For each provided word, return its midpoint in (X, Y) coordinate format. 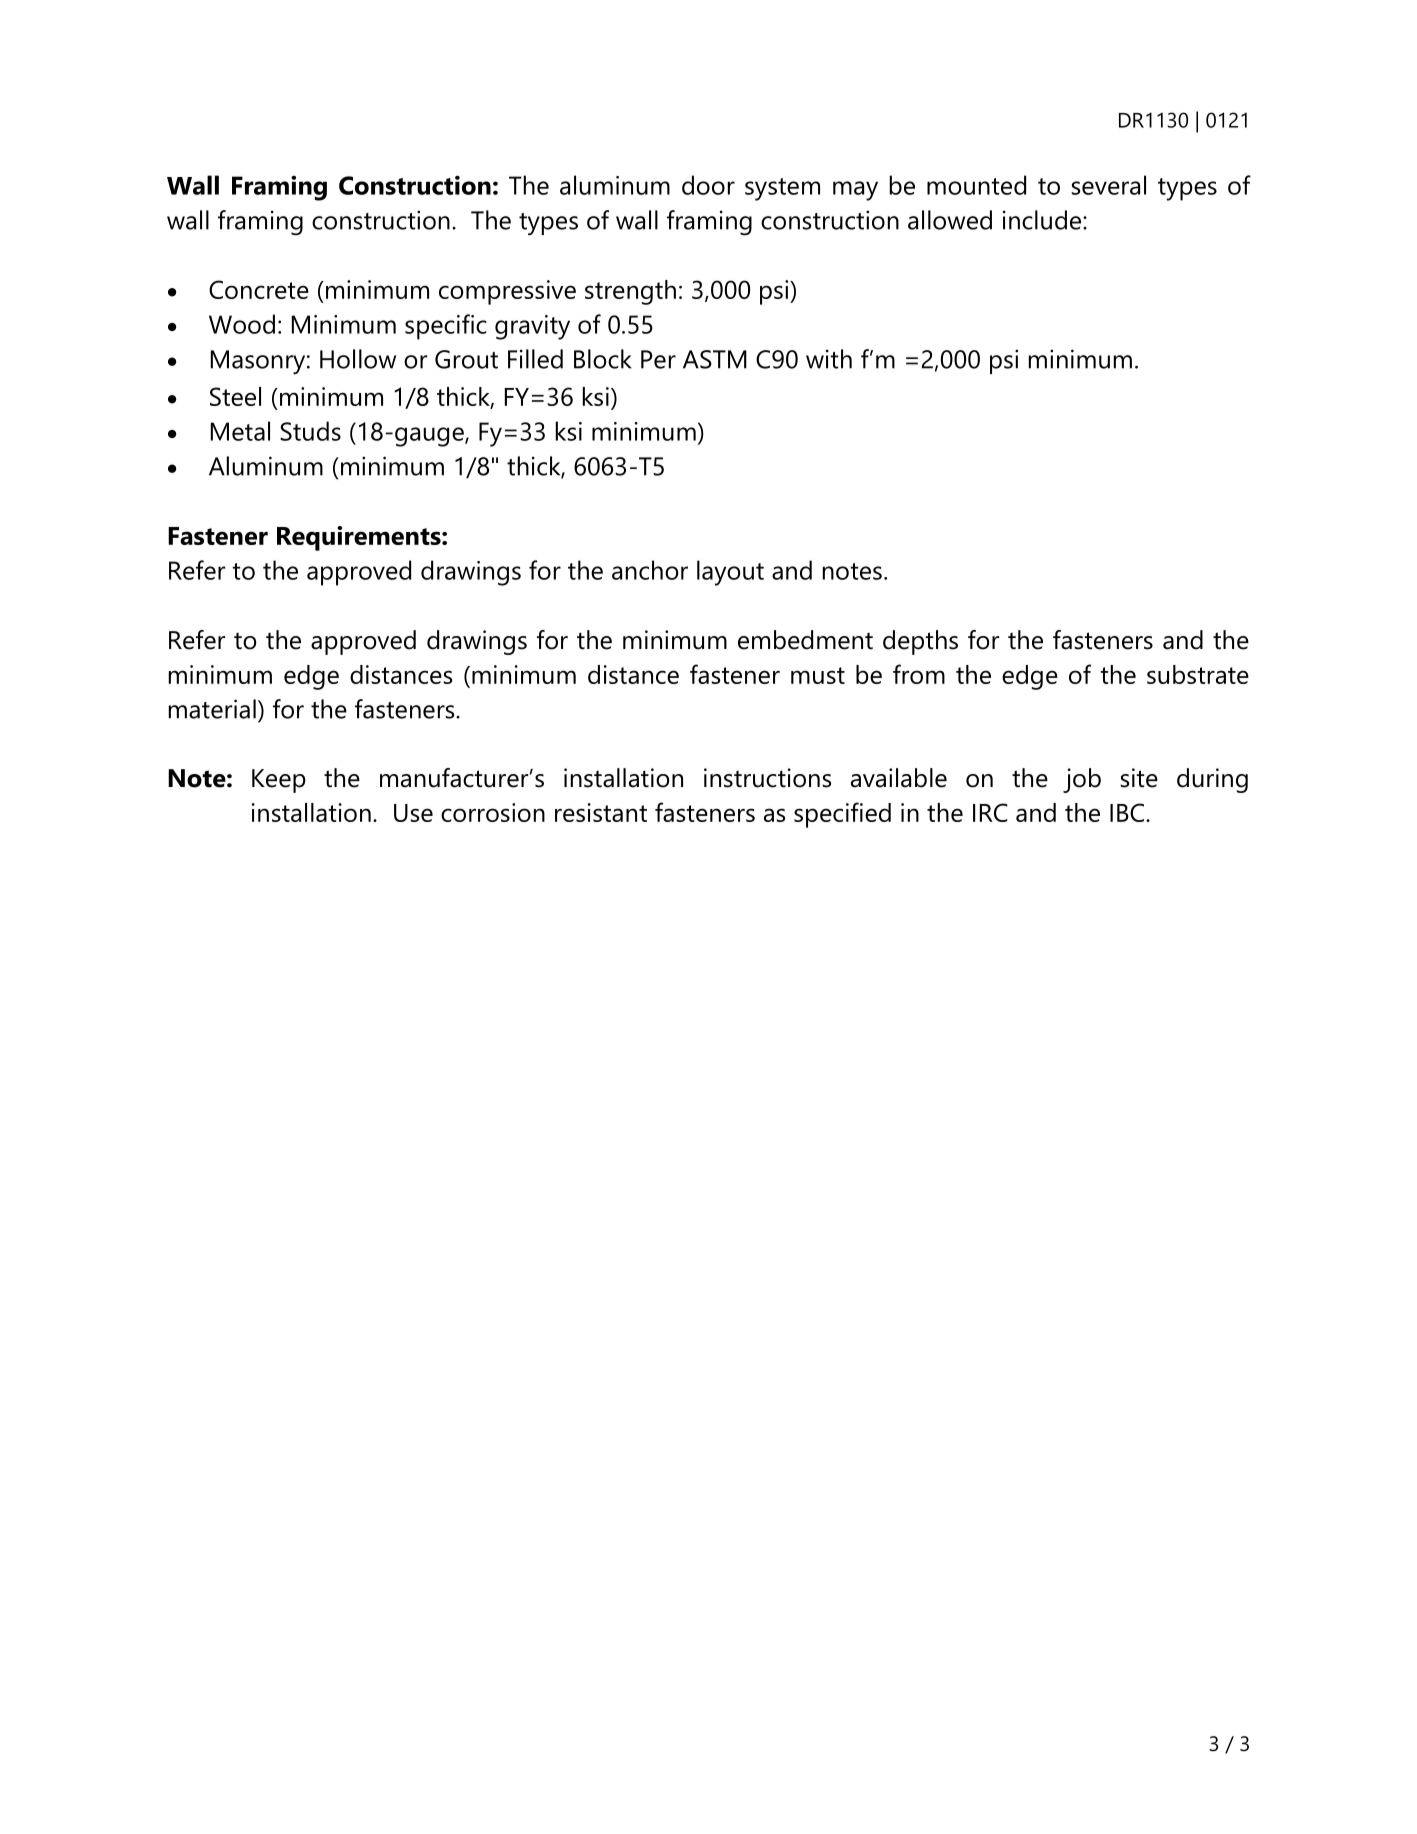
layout (730, 573)
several (1108, 185)
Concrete (259, 289)
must (818, 675)
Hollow (358, 359)
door (708, 185)
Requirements (360, 538)
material (212, 709)
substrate (1198, 674)
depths (920, 642)
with (829, 359)
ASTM (715, 359)
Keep (279, 781)
